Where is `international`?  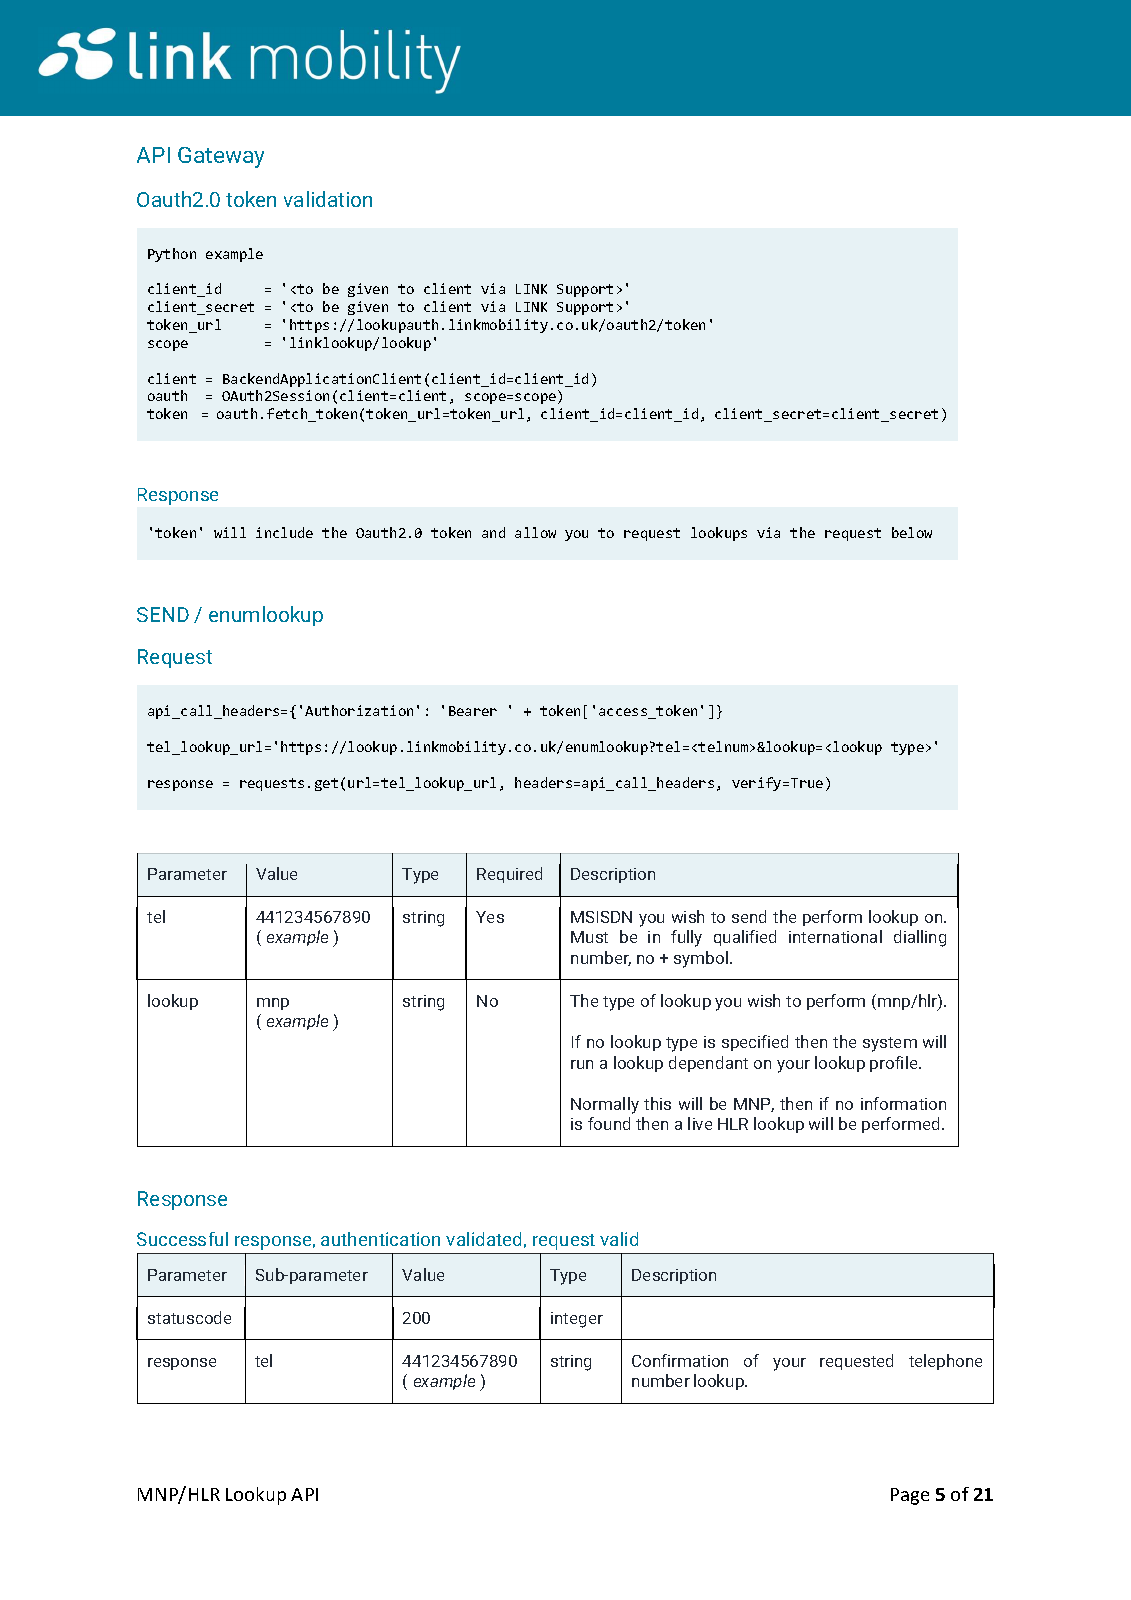
international is located at coordinates (835, 936).
